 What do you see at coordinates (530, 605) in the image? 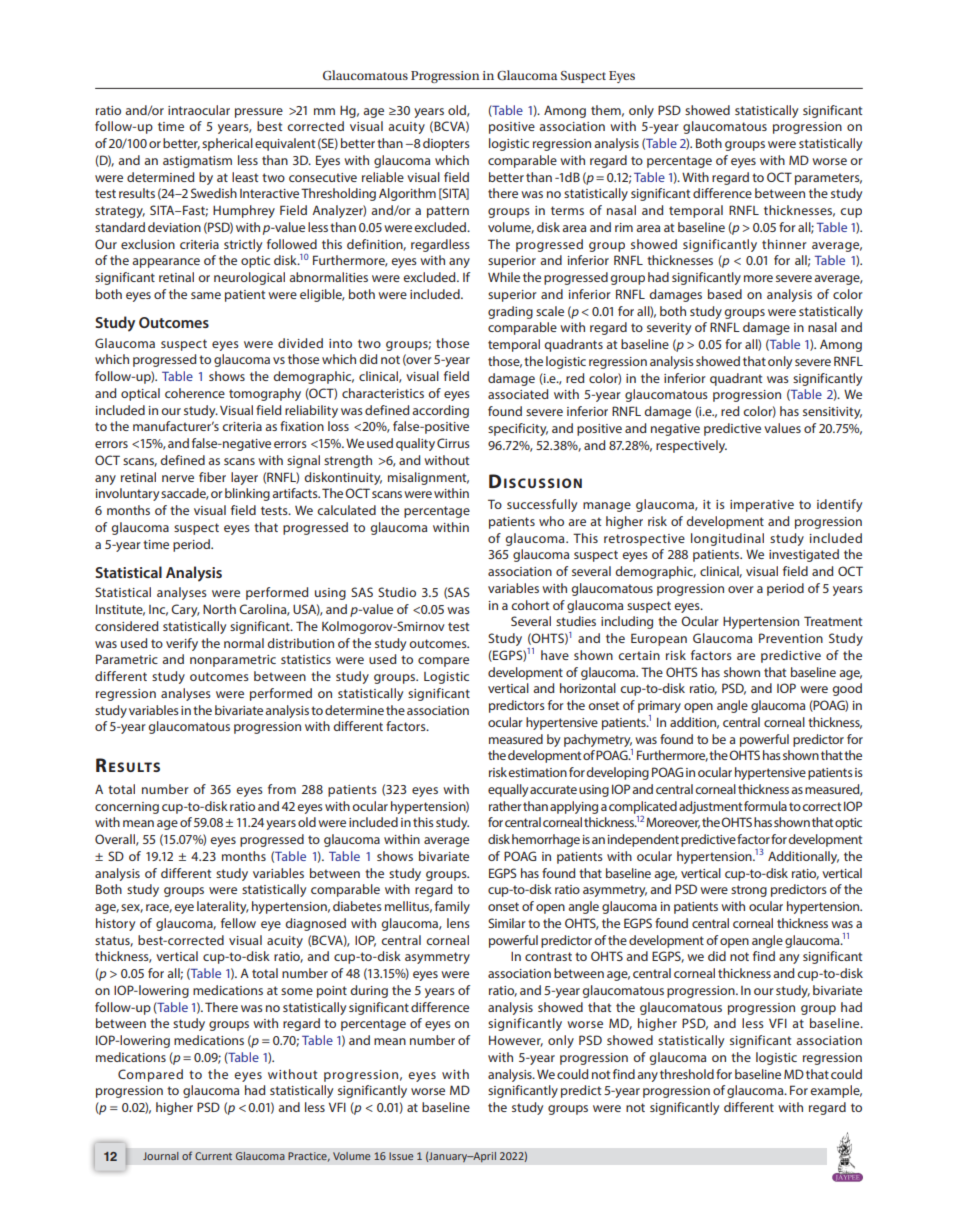
I see `cohort` at bounding box center [530, 605].
